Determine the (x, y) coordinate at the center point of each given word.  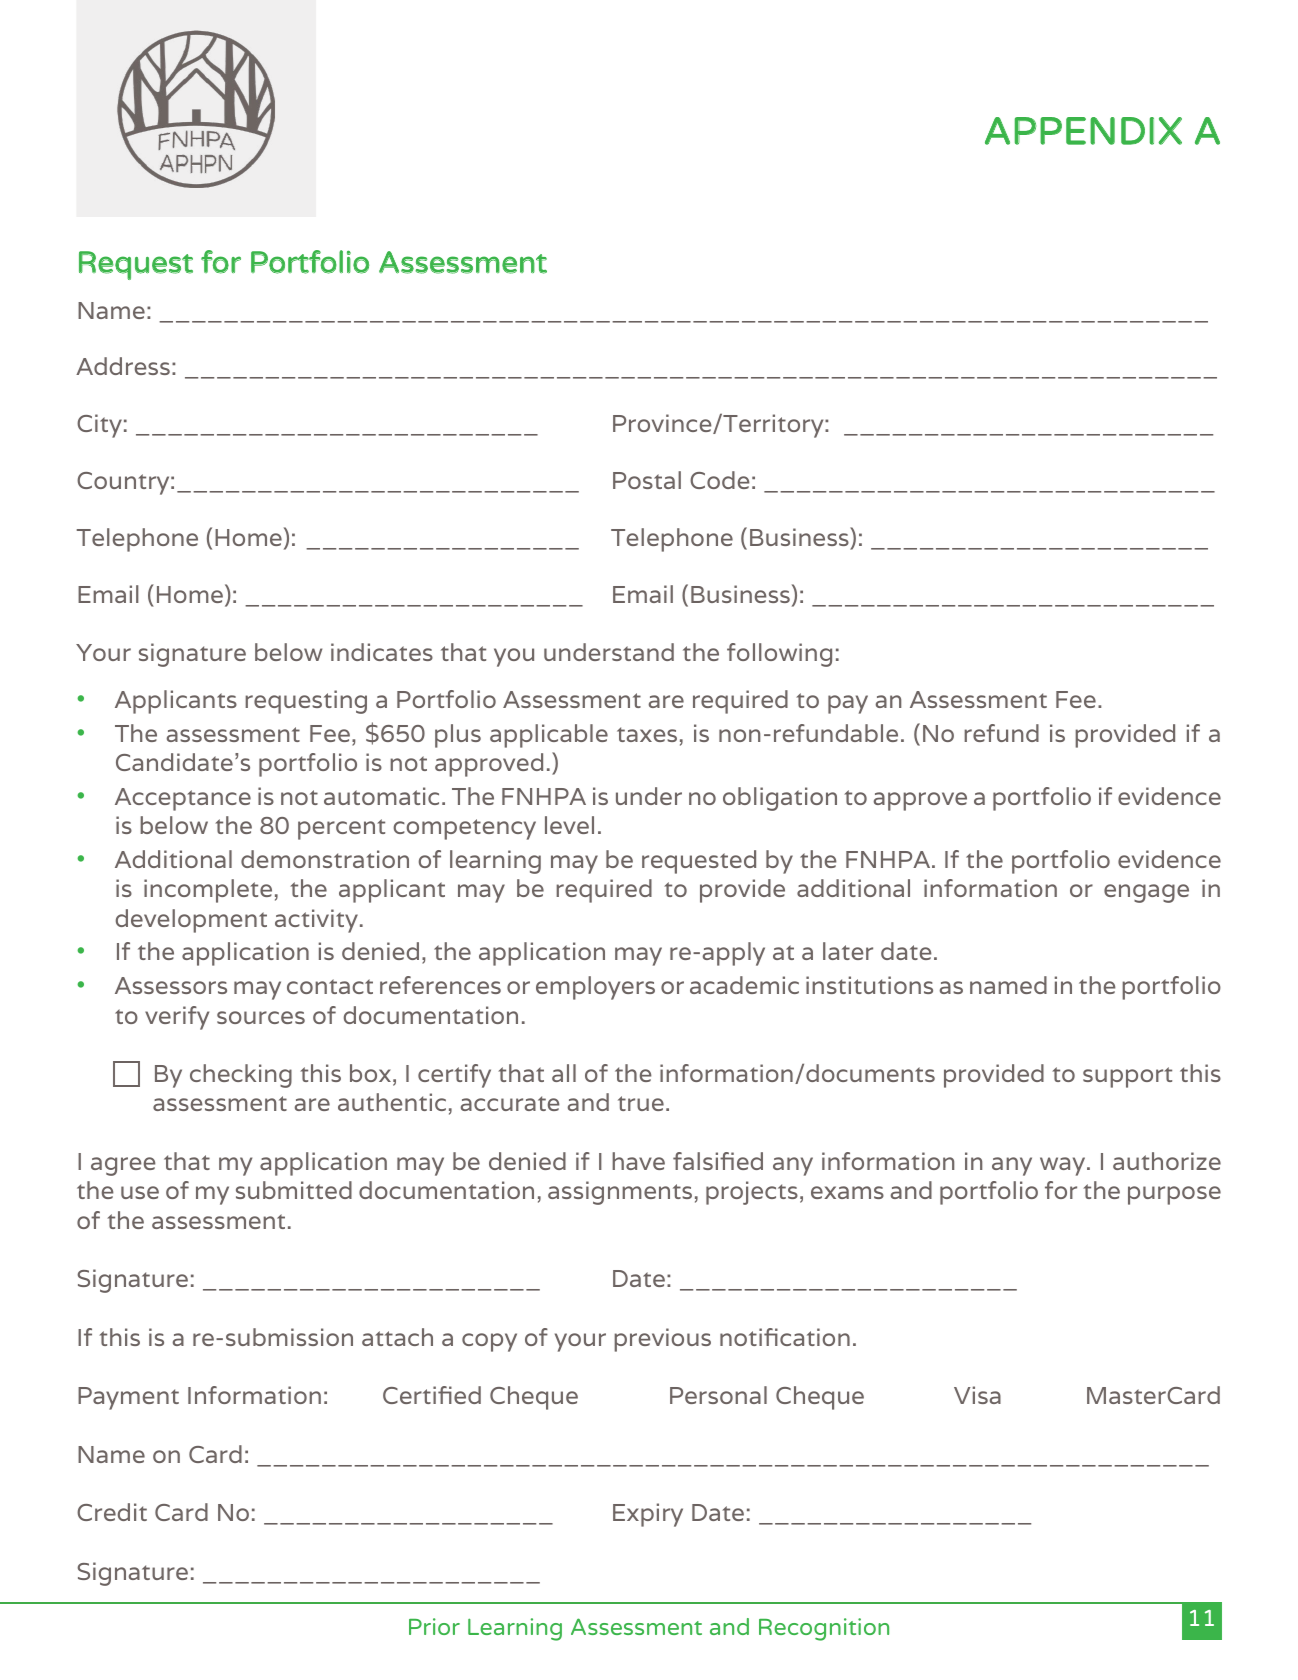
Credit (112, 1512)
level (569, 825)
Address (123, 366)
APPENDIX (1083, 131)
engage (1146, 893)
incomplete (208, 891)
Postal (647, 480)
